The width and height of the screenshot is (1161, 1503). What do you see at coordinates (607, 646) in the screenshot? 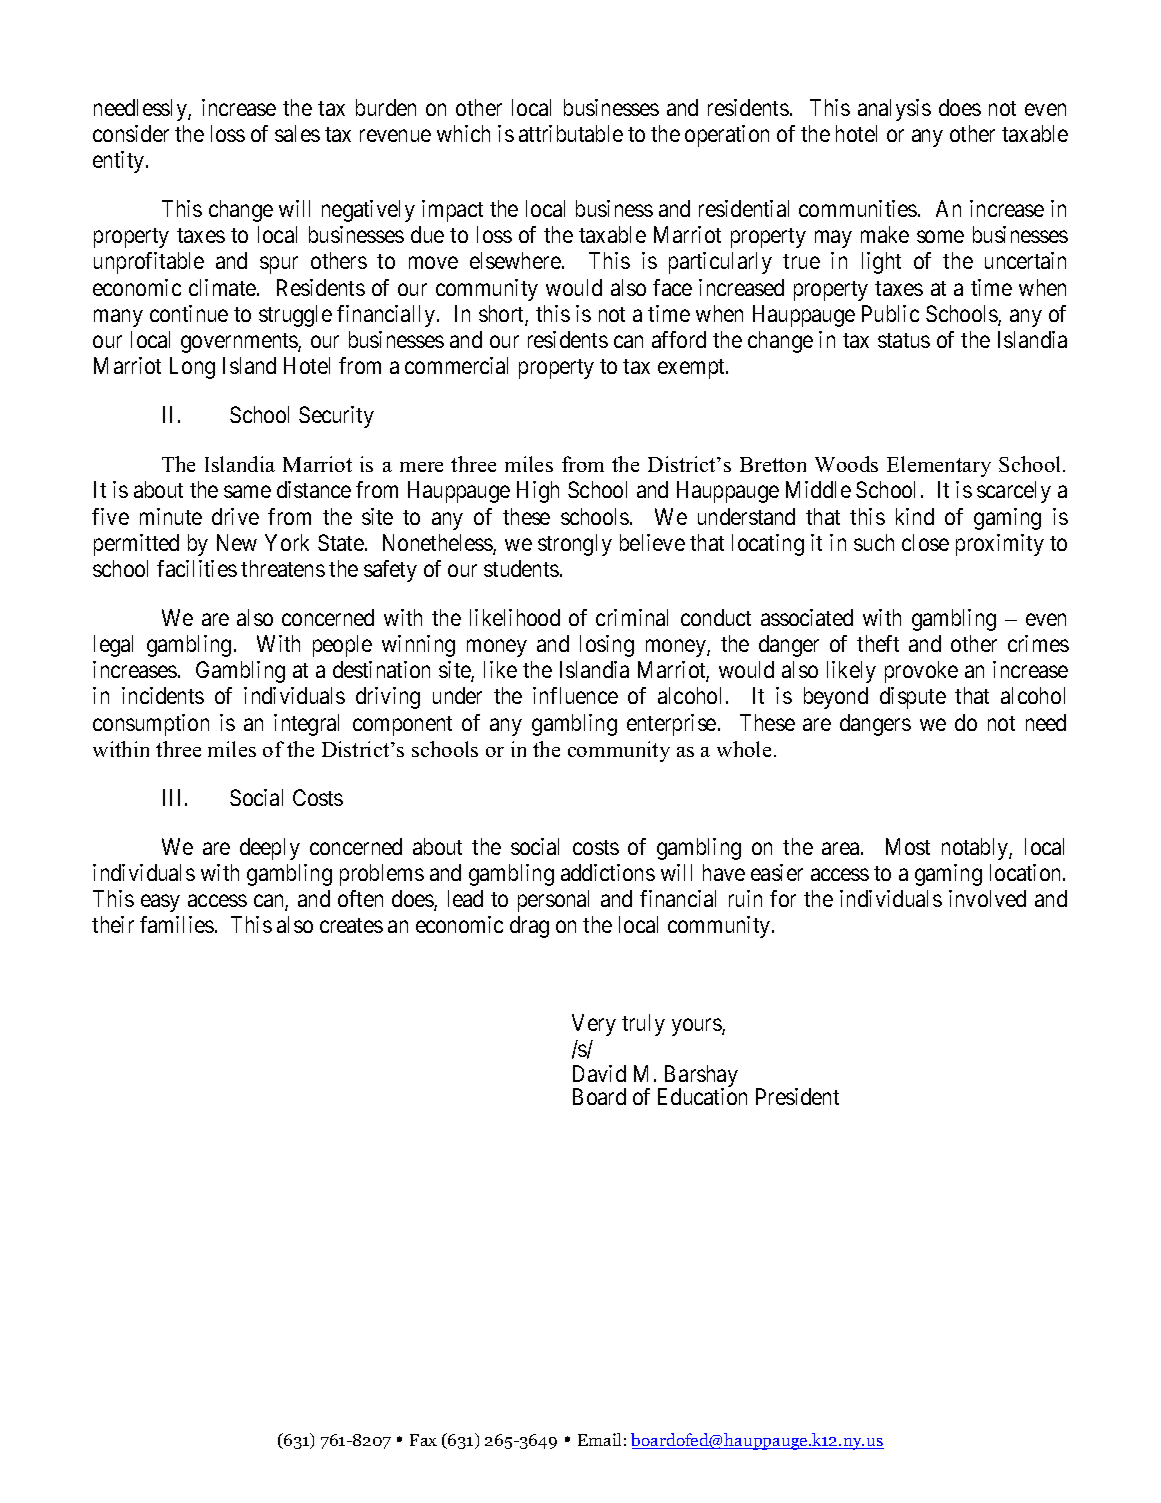
I see `losing` at bounding box center [607, 646].
